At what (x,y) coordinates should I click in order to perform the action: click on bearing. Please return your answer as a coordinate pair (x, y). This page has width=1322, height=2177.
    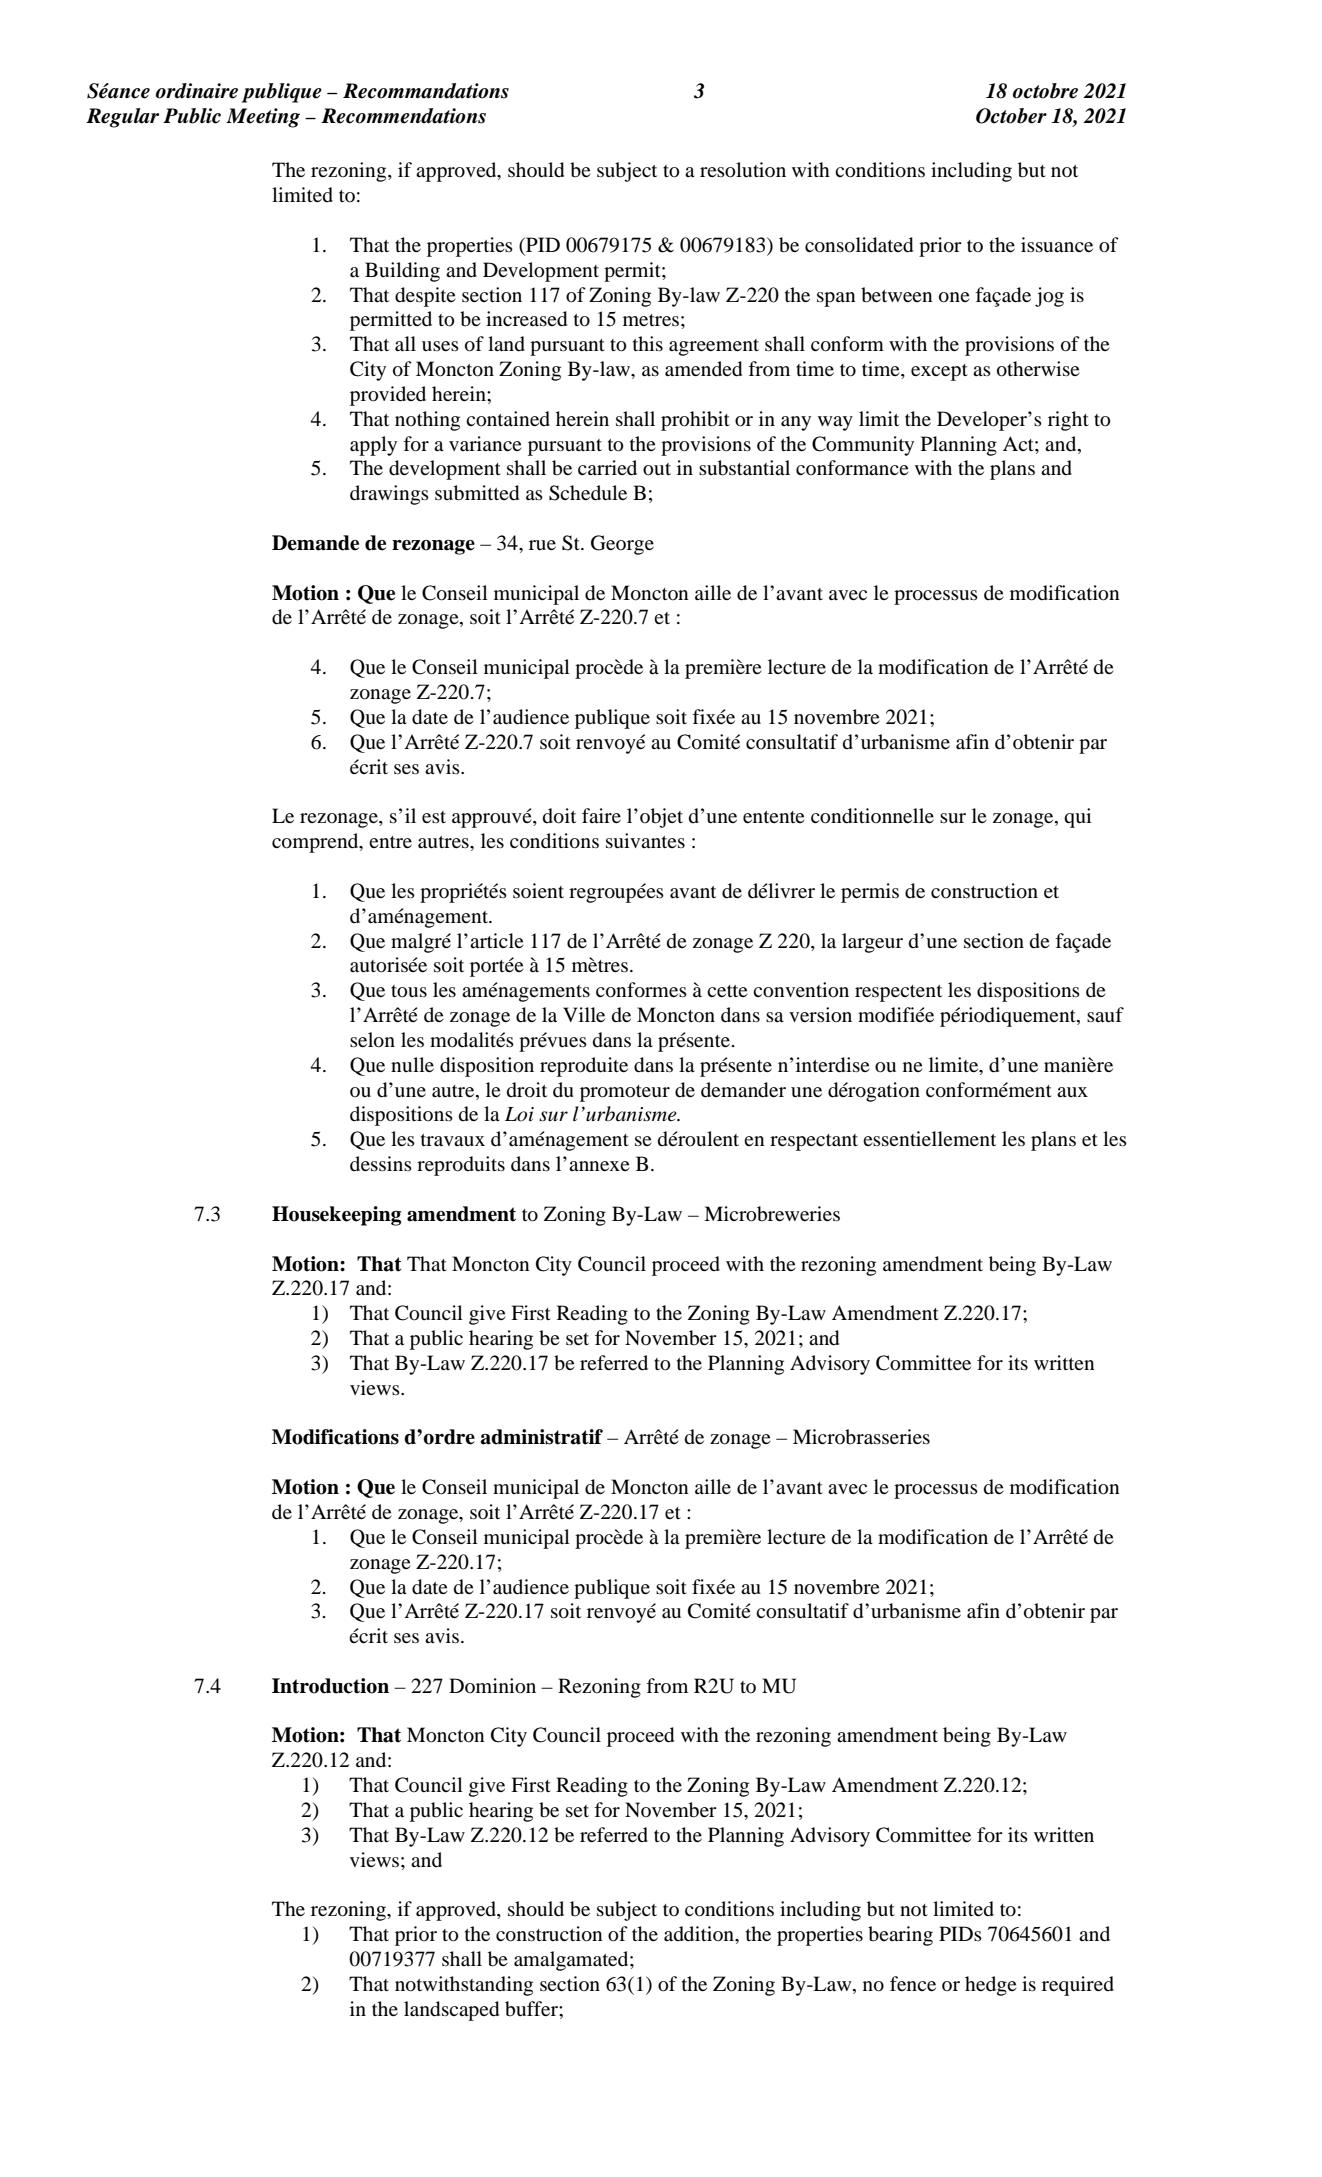
    Looking at the image, I should click on (900, 1936).
